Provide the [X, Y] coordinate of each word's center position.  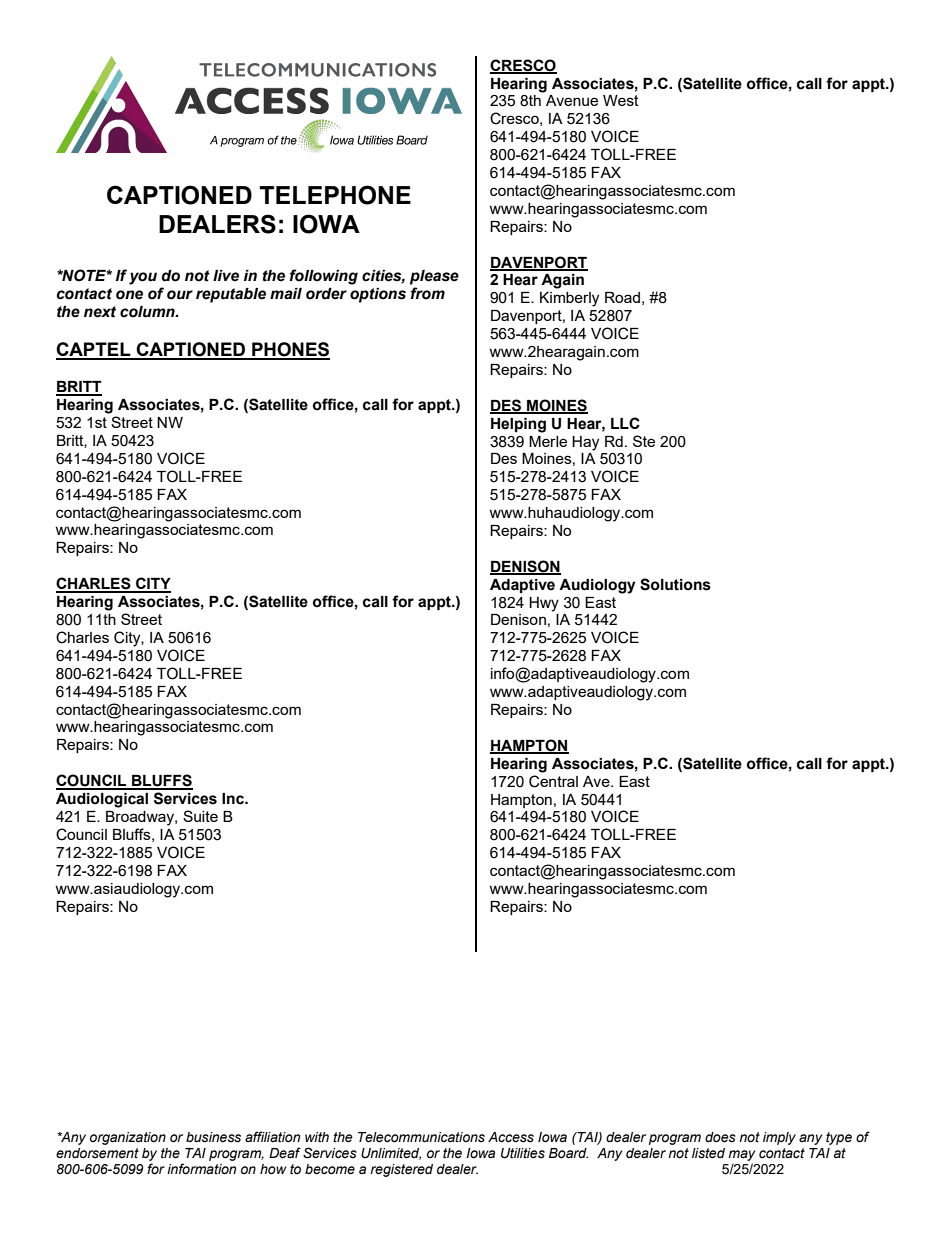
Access [511, 1137]
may [742, 1155]
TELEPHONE [335, 195]
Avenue [572, 100]
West [621, 100]
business [213, 1137]
